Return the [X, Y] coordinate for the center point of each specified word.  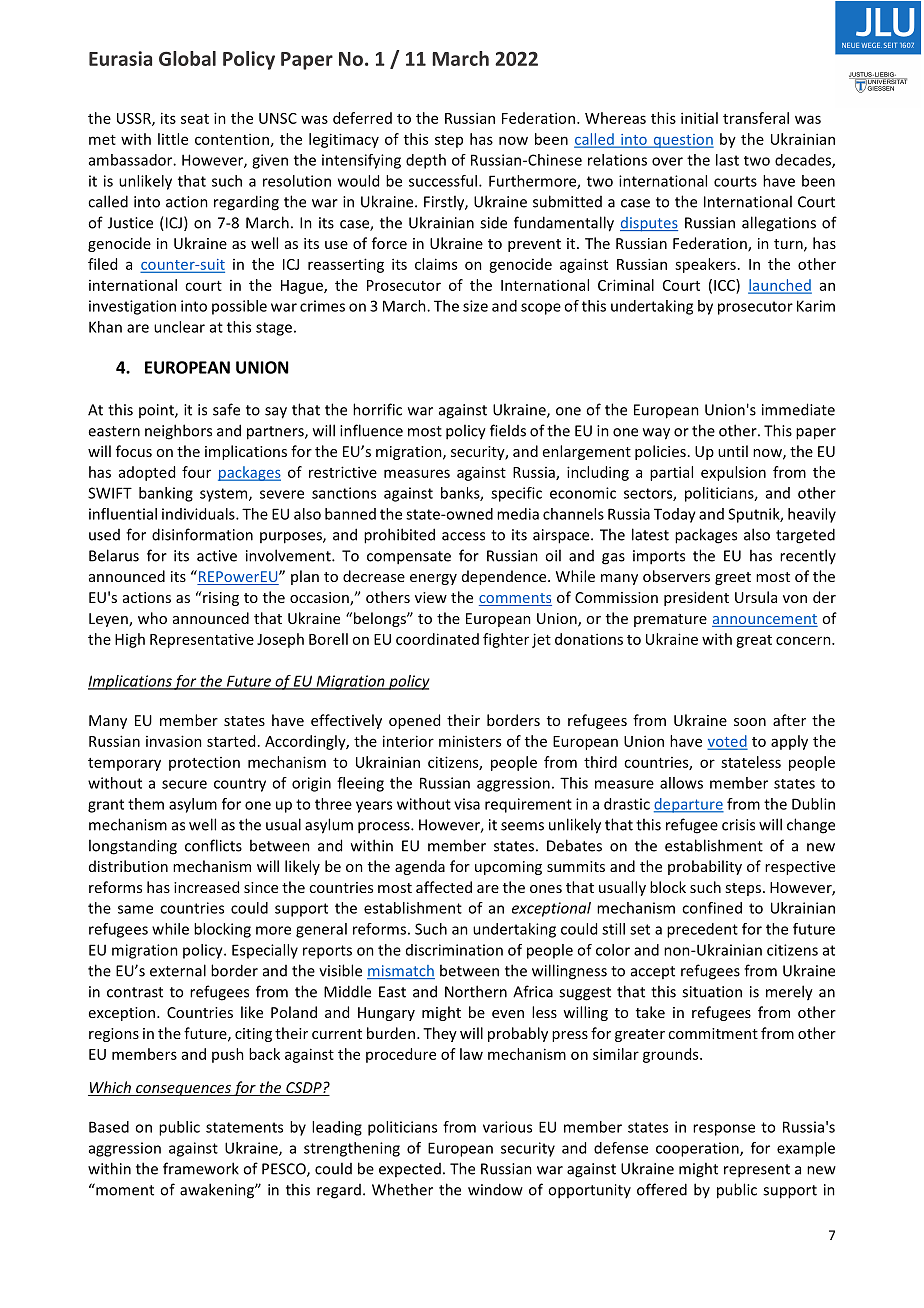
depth [426, 161]
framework [201, 1168]
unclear [179, 327]
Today [675, 515]
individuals [199, 514]
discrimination [454, 950]
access [463, 536]
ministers [470, 741]
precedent [702, 930]
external [178, 970]
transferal [756, 118]
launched [780, 286]
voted [727, 742]
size [475, 306]
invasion [174, 741]
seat [195, 119]
